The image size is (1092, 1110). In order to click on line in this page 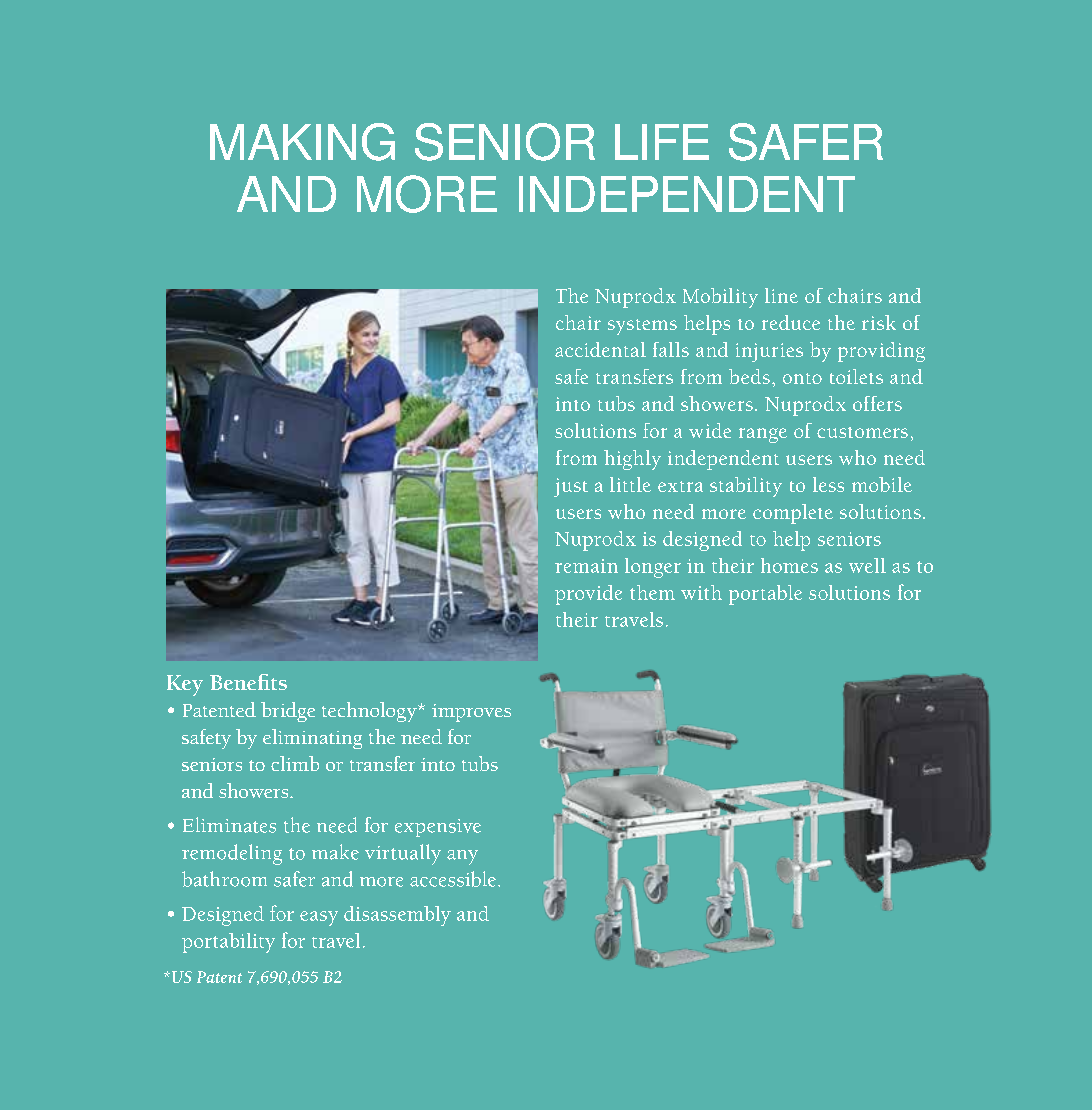, I will do `click(781, 295)`.
